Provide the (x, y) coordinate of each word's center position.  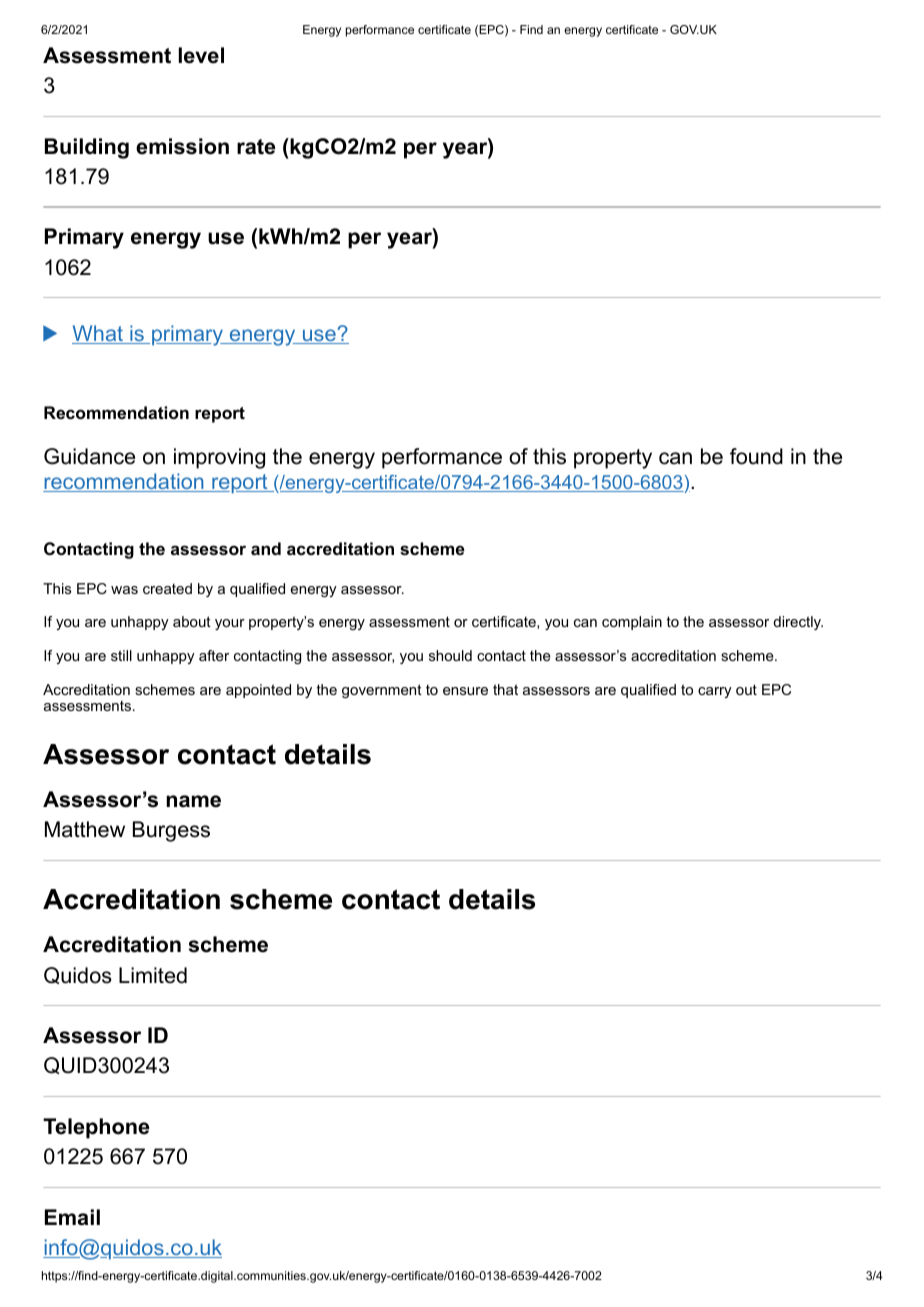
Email (72, 1217)
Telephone (96, 1128)
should (450, 655)
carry (715, 692)
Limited (153, 975)
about (192, 621)
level (201, 55)
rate (256, 147)
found (756, 456)
